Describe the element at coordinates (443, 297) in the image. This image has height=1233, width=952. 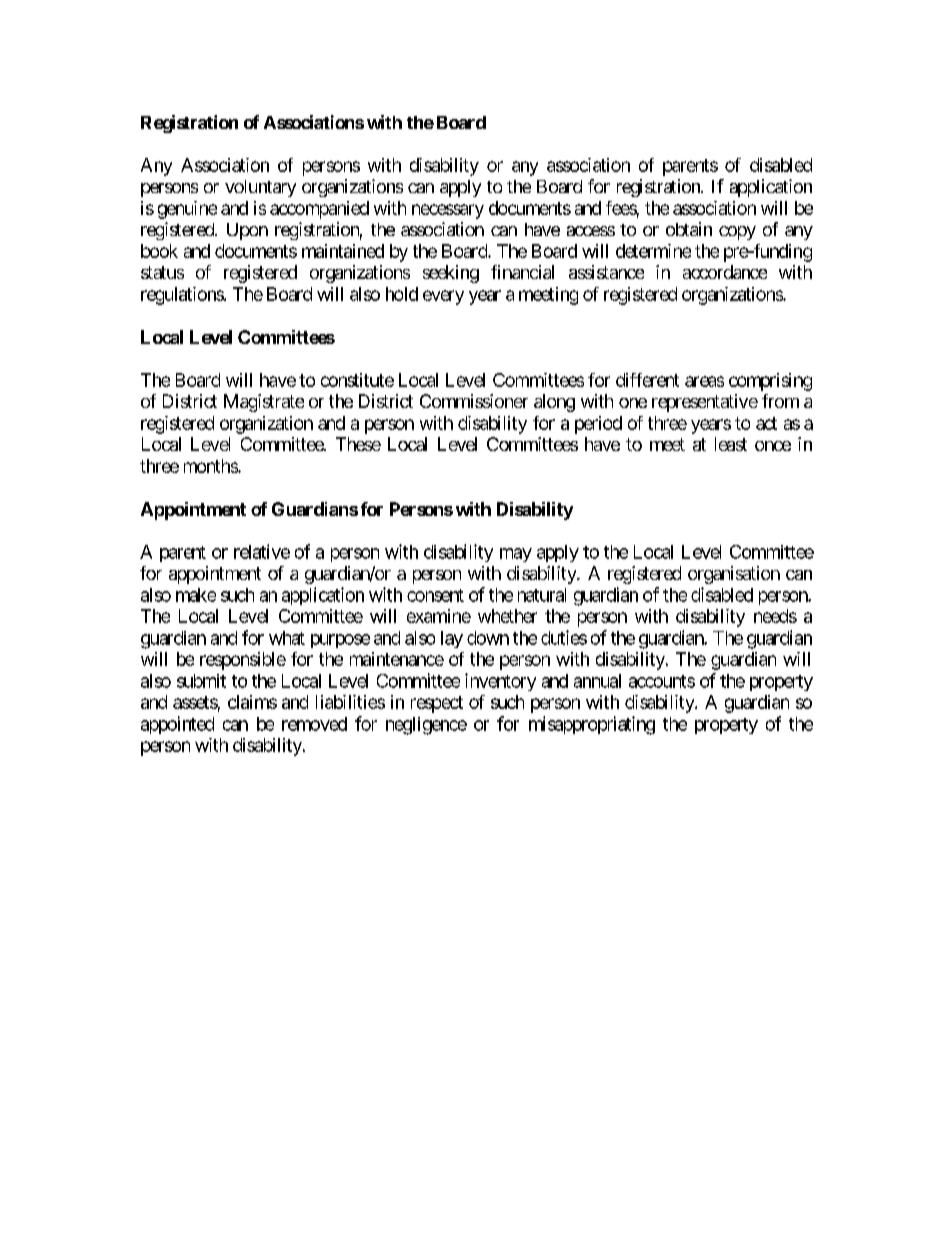
I see `every` at that location.
